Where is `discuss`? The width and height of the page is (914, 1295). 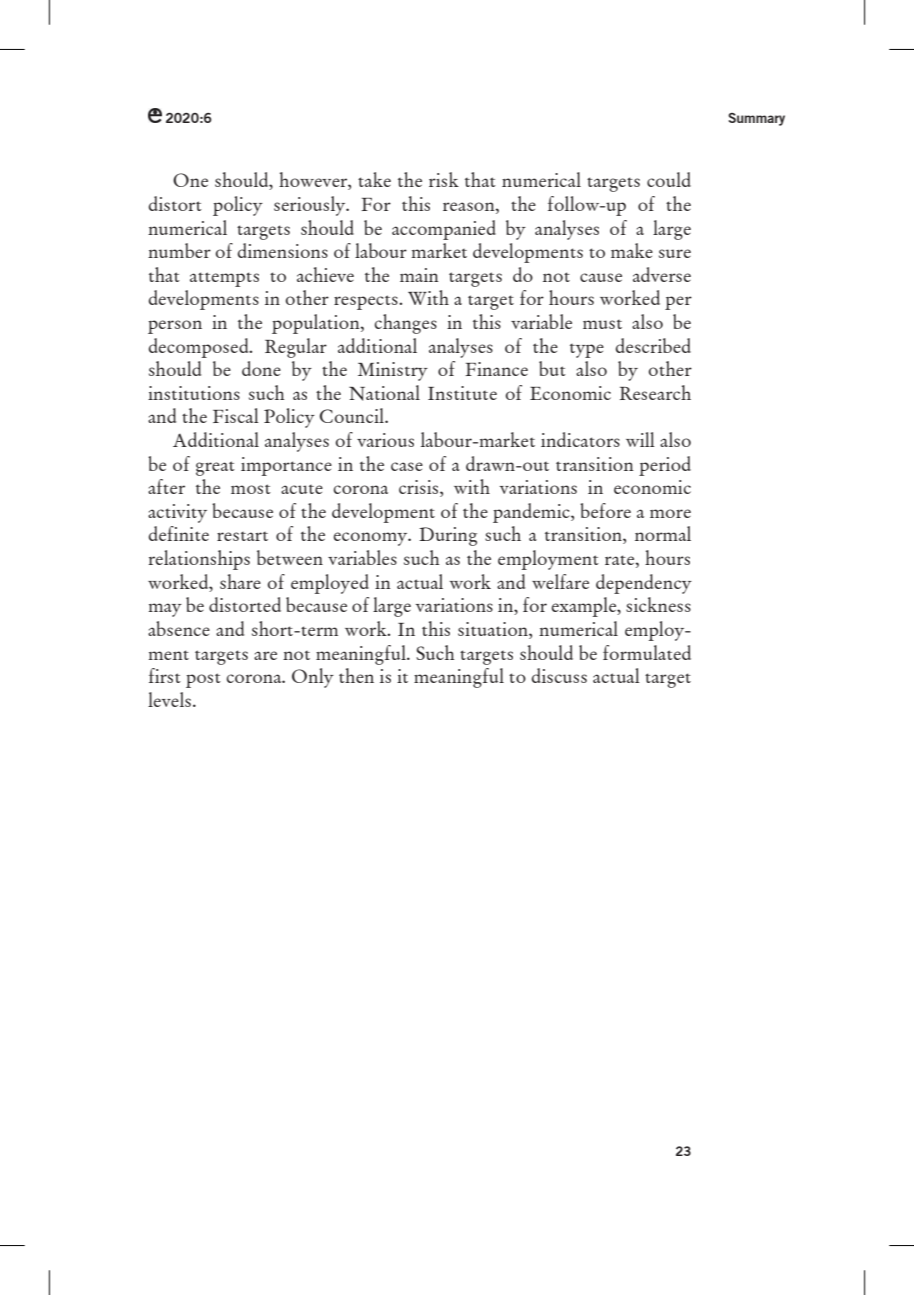 discuss is located at coordinates (559, 675).
